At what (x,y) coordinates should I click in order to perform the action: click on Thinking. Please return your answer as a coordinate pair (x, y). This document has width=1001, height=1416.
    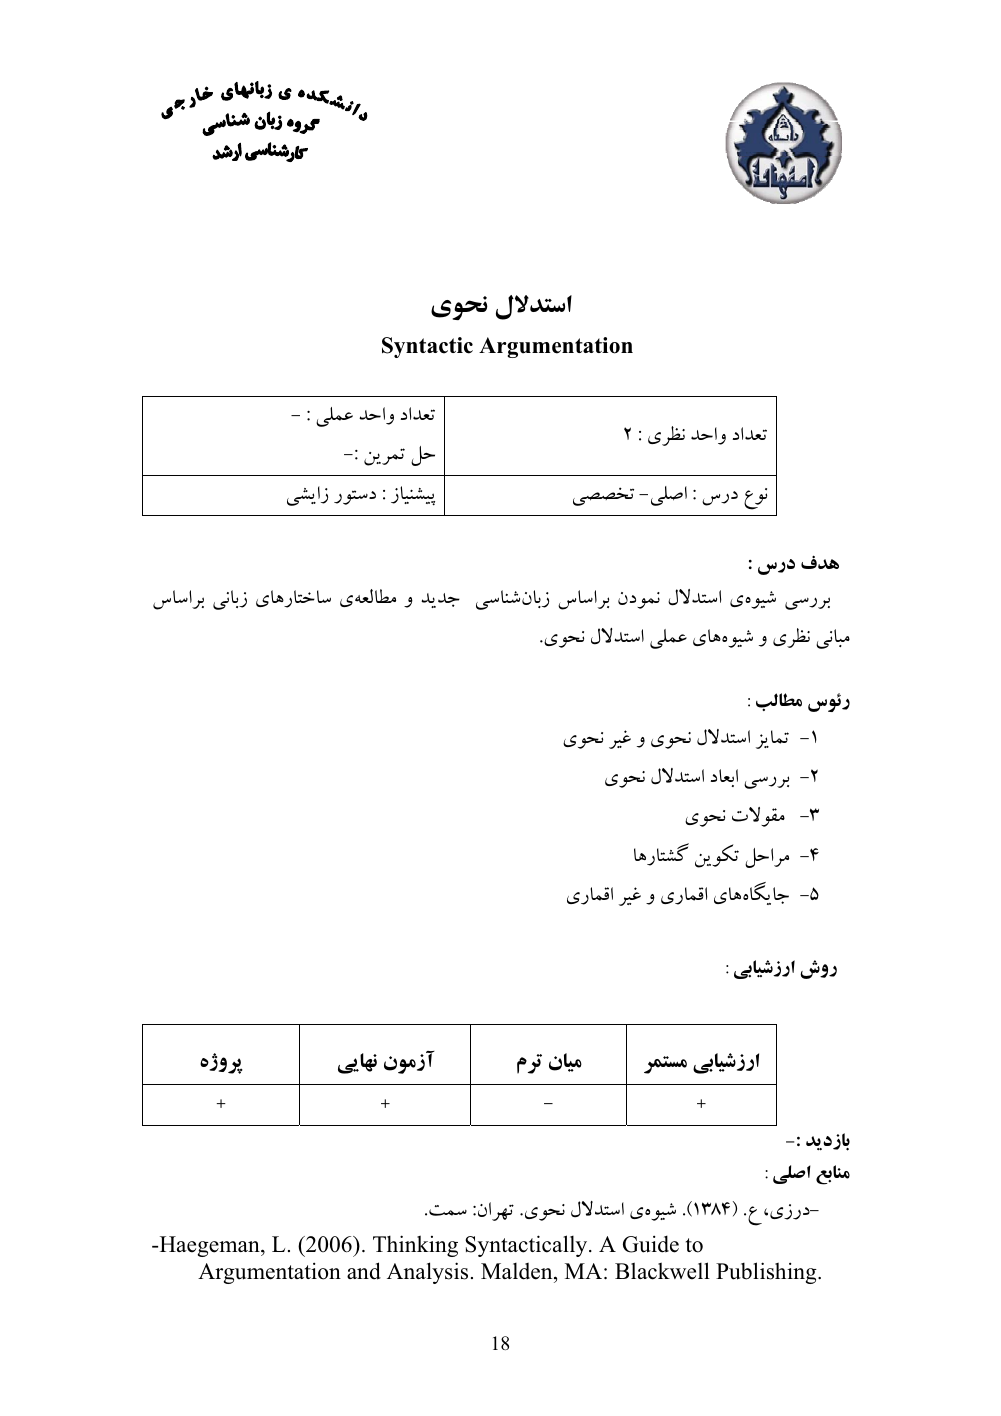
    Looking at the image, I should click on (415, 1246).
